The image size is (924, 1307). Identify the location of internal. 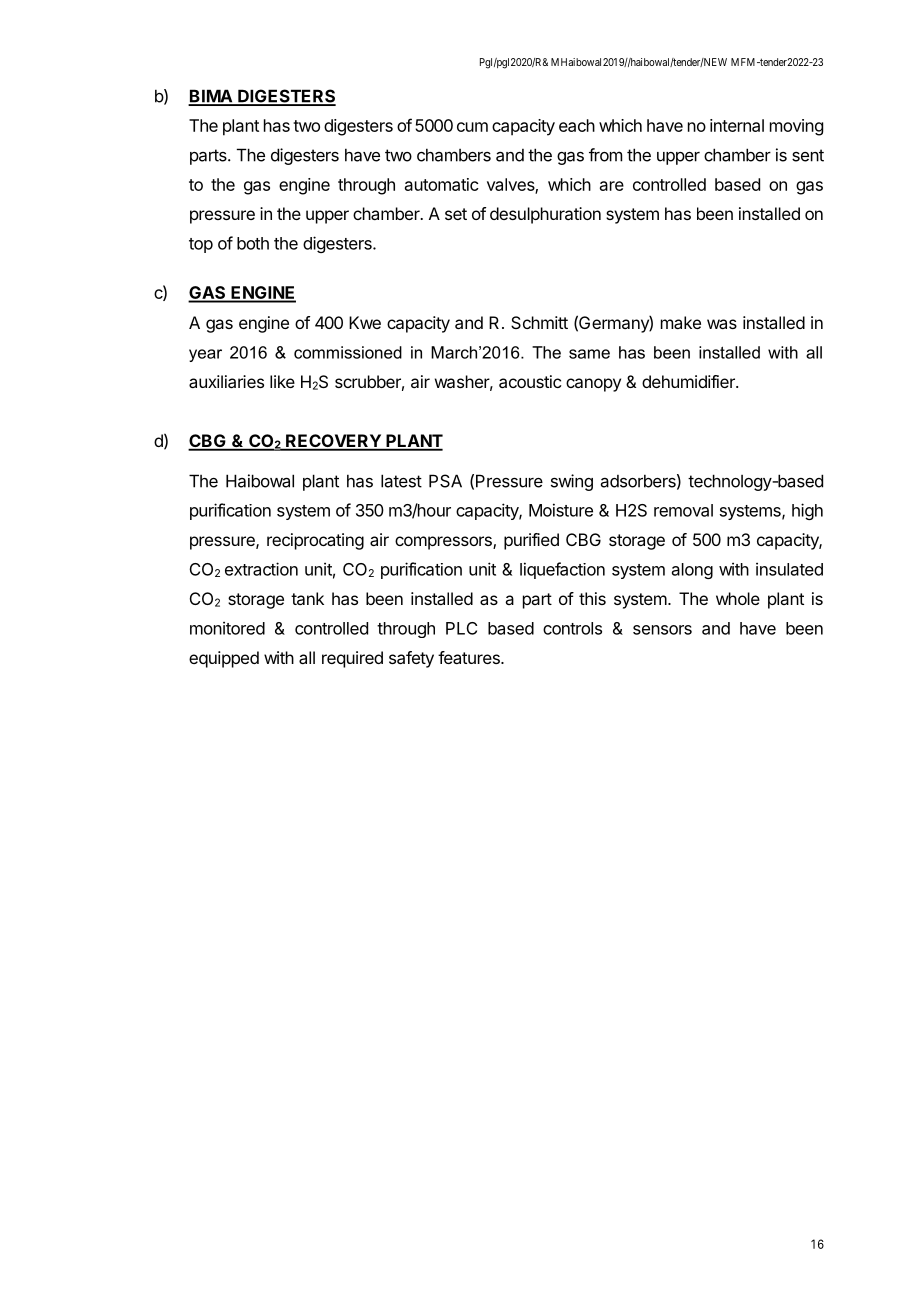
(737, 125).
